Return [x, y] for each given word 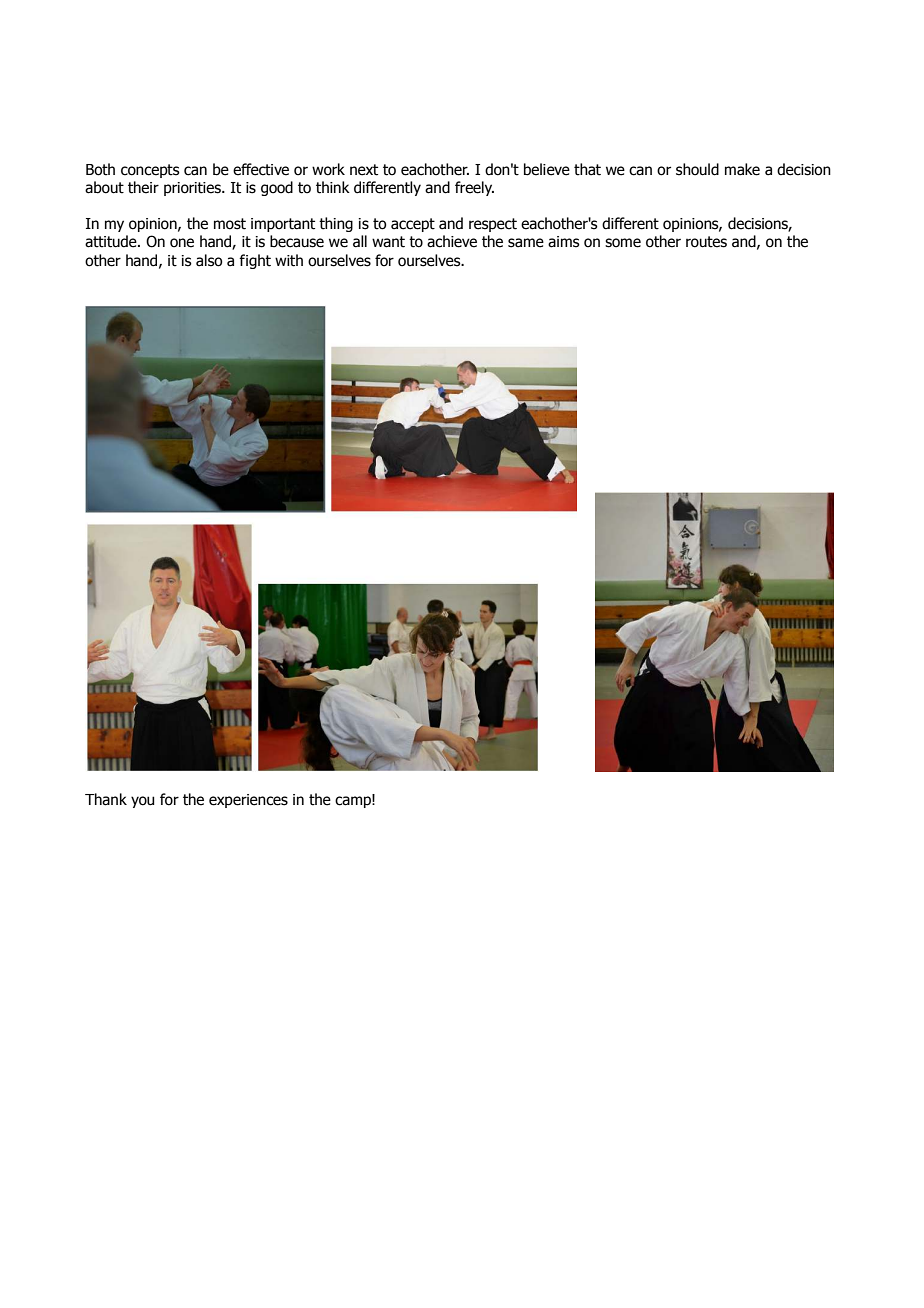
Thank [106, 799]
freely [474, 188]
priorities [193, 189]
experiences [248, 801]
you [142, 802]
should [697, 169]
